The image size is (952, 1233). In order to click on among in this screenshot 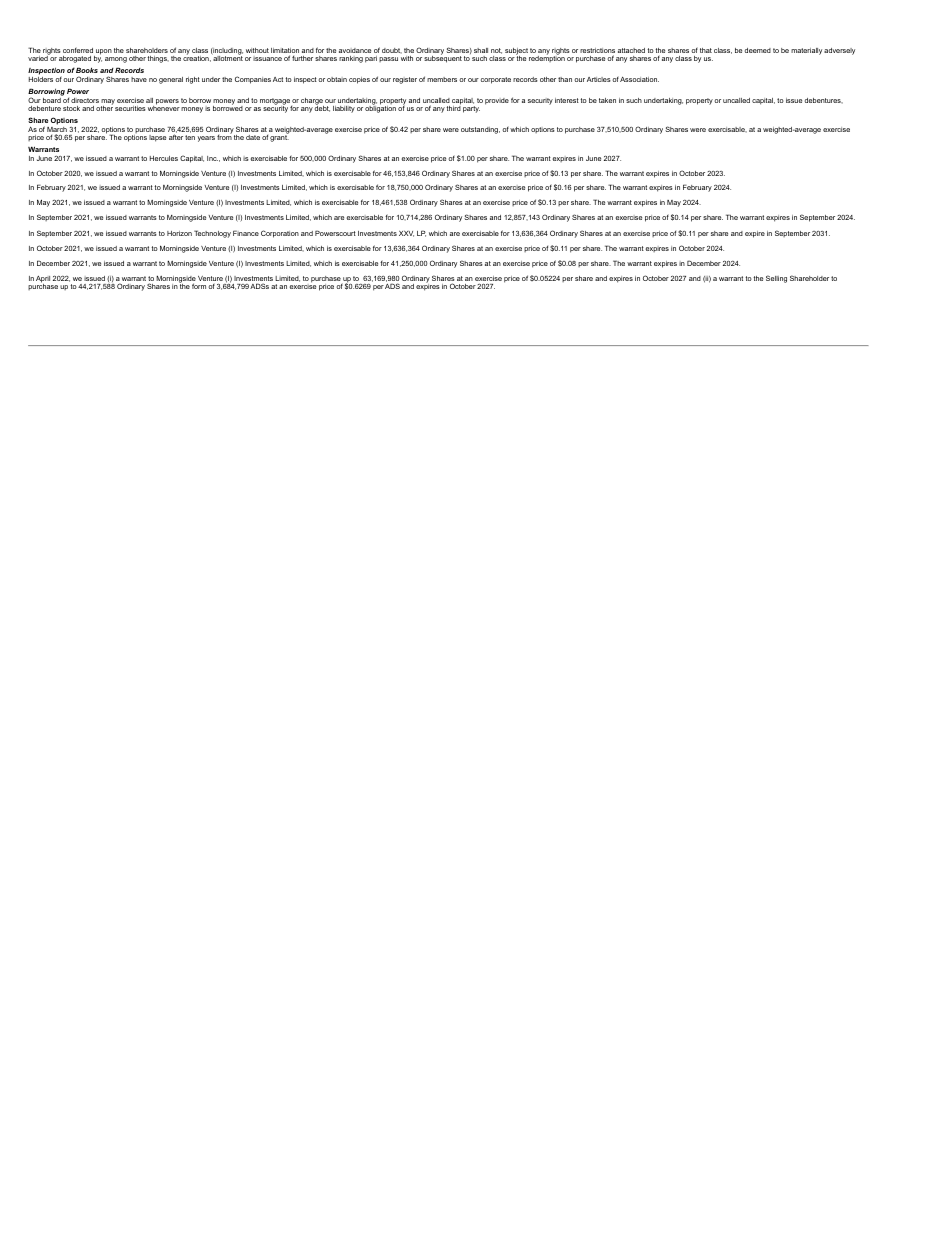, I will do `click(116, 60)`.
